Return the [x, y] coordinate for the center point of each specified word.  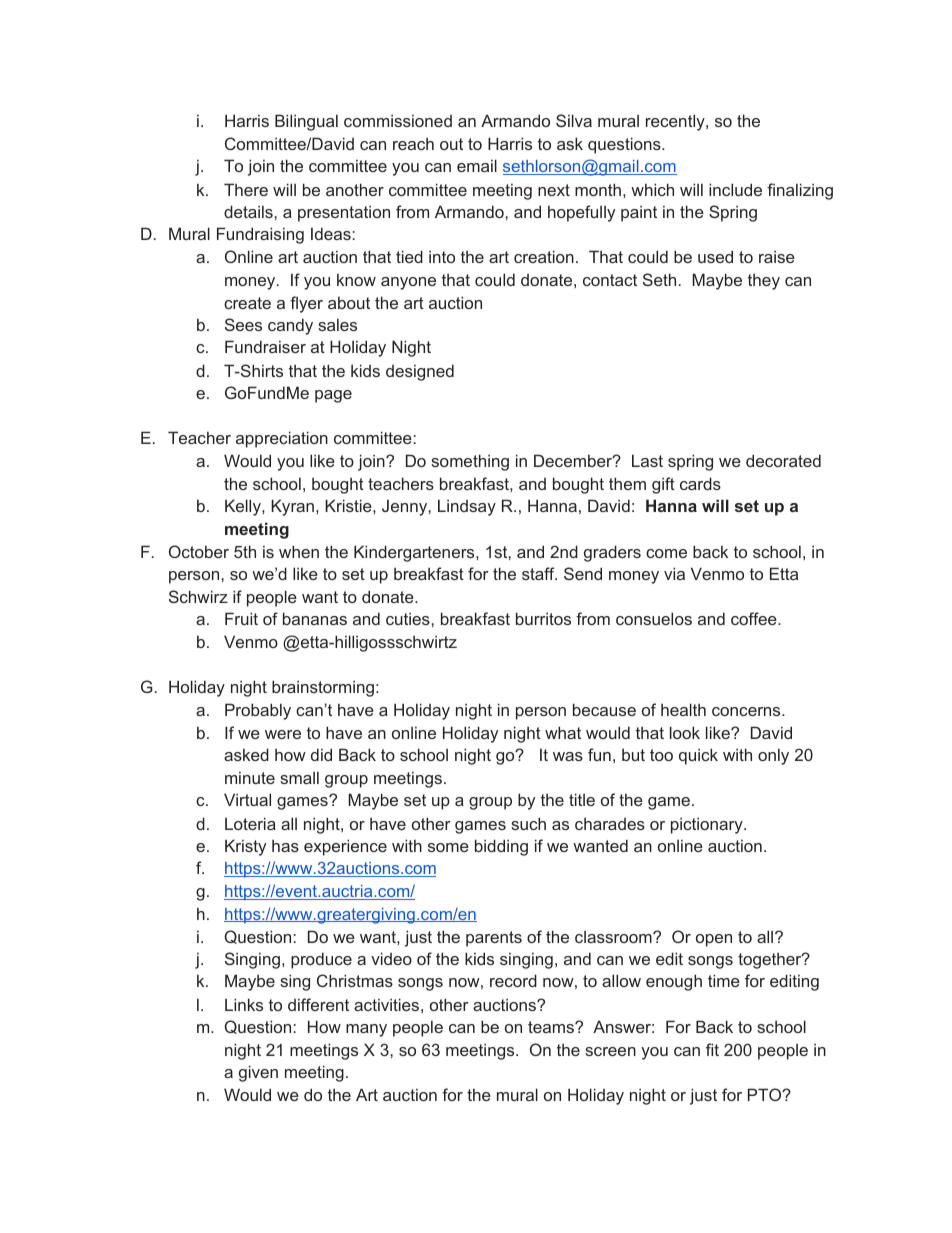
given [258, 1073]
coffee [755, 618]
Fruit [241, 618]
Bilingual [306, 122]
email [477, 165]
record [513, 980]
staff [539, 573]
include [735, 189]
